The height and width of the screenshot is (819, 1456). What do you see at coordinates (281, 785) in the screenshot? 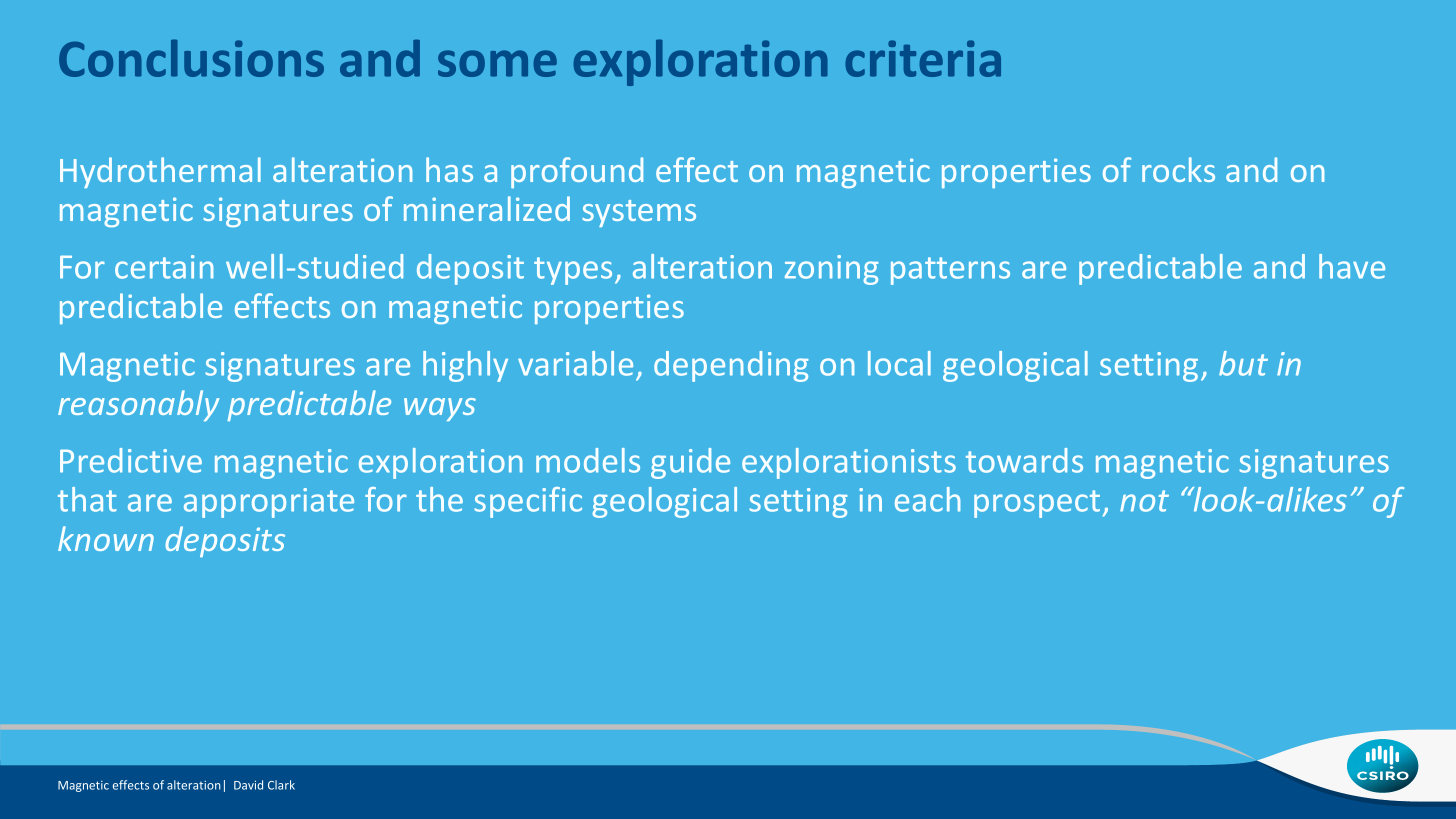
I see `Clark` at bounding box center [281, 785].
